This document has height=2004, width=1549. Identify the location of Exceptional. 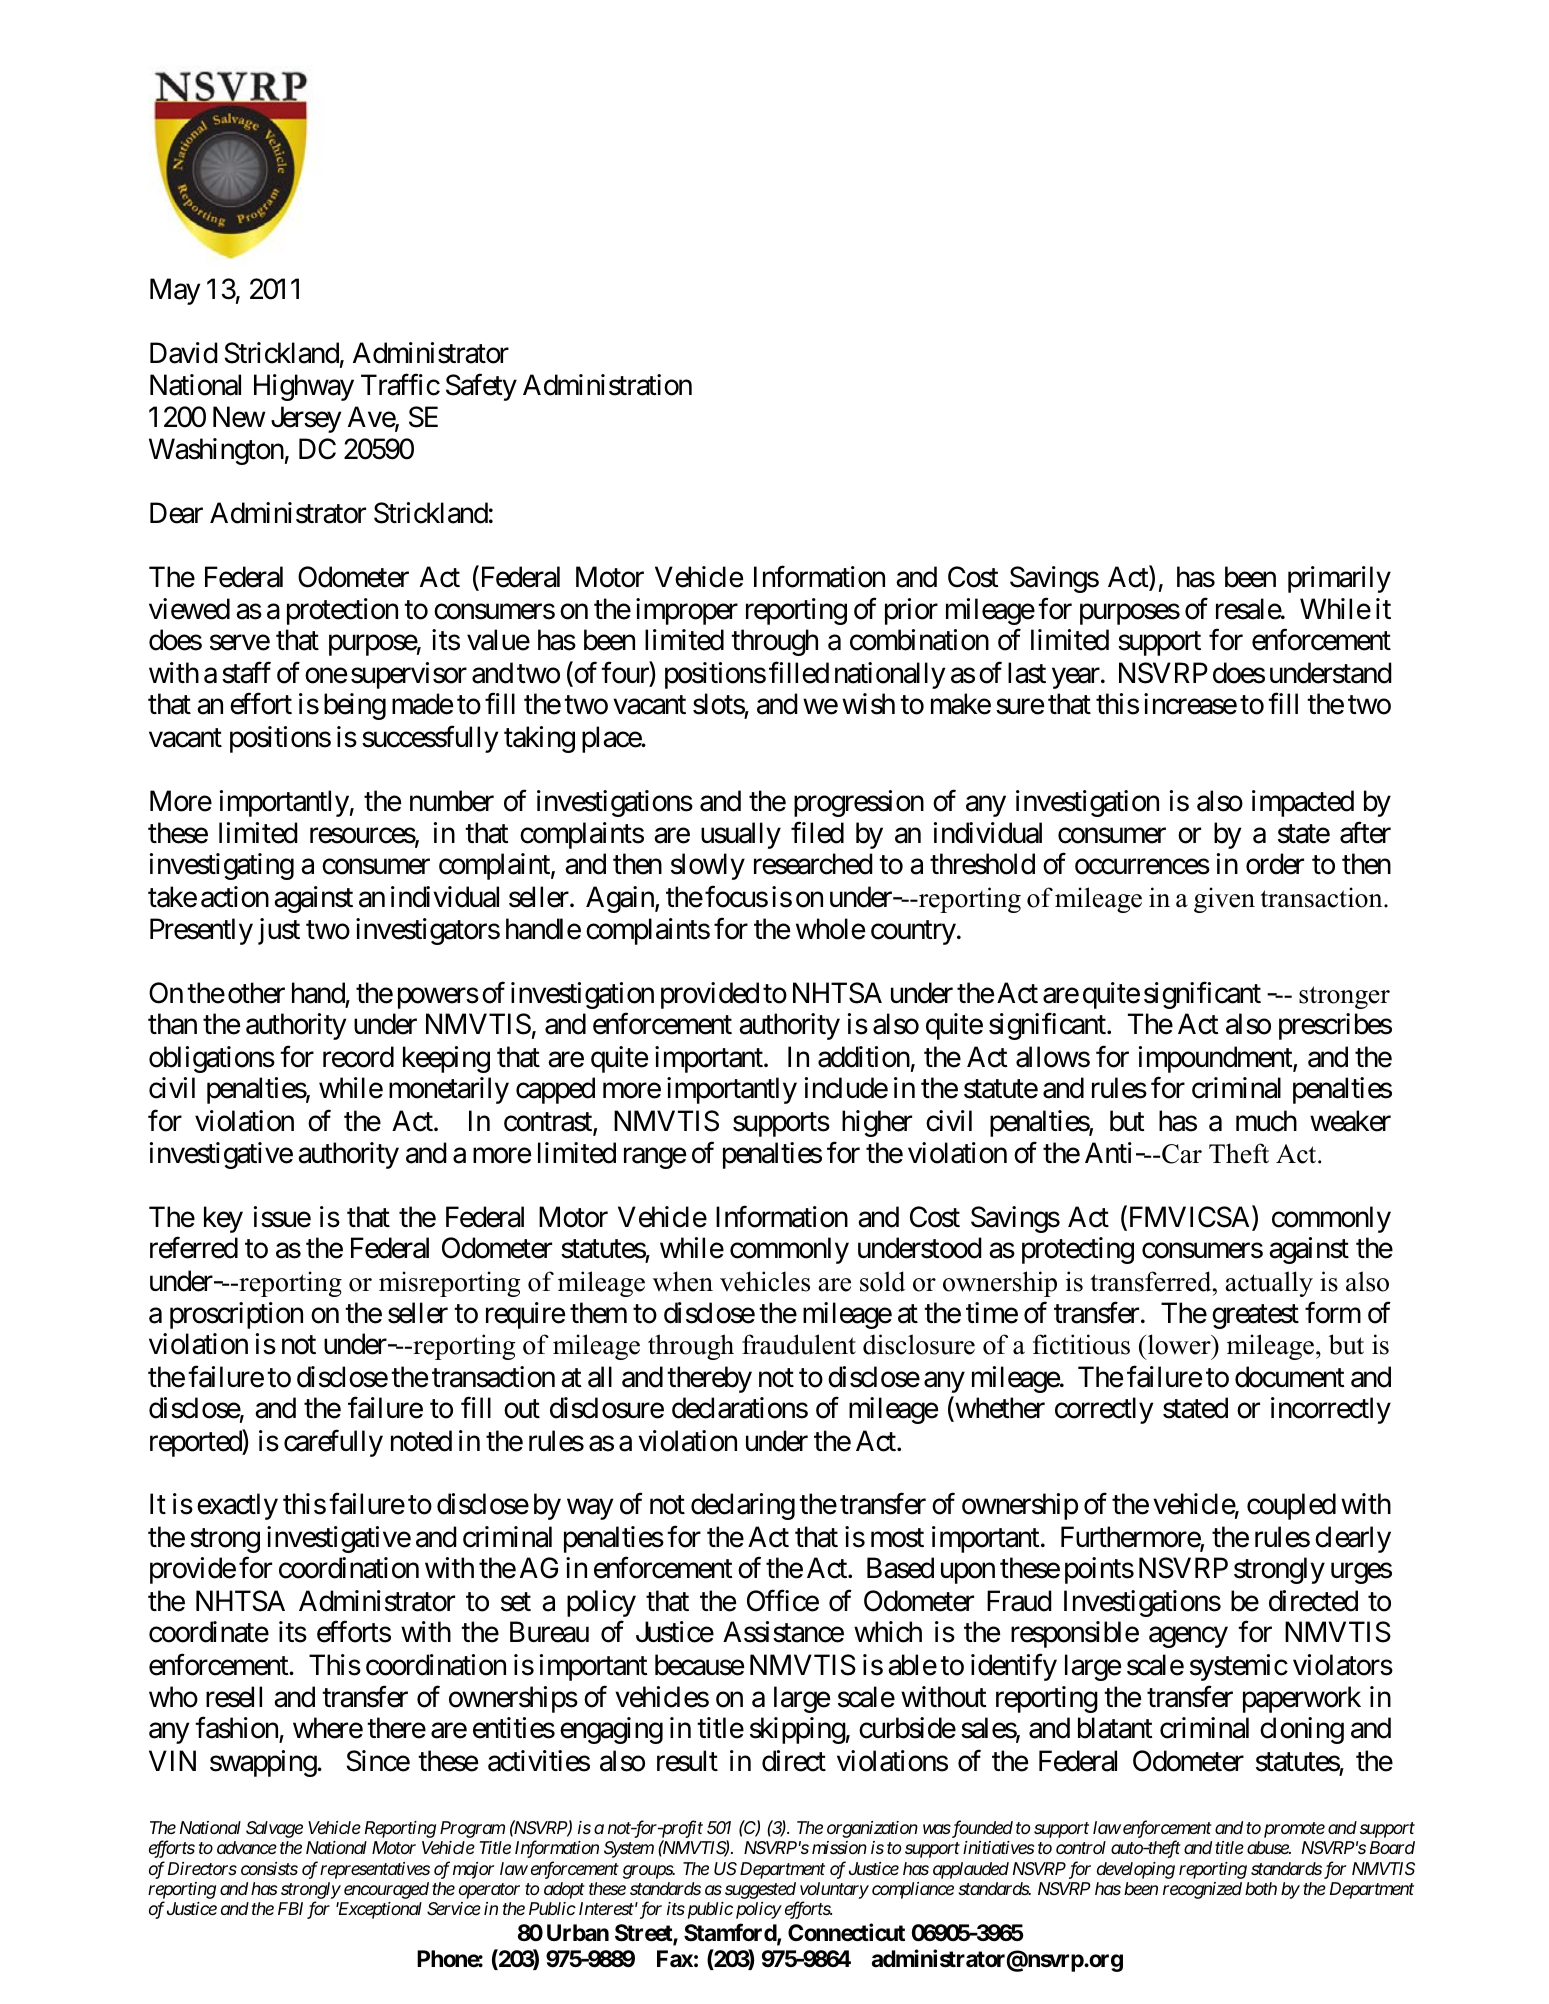
(379, 1910).
